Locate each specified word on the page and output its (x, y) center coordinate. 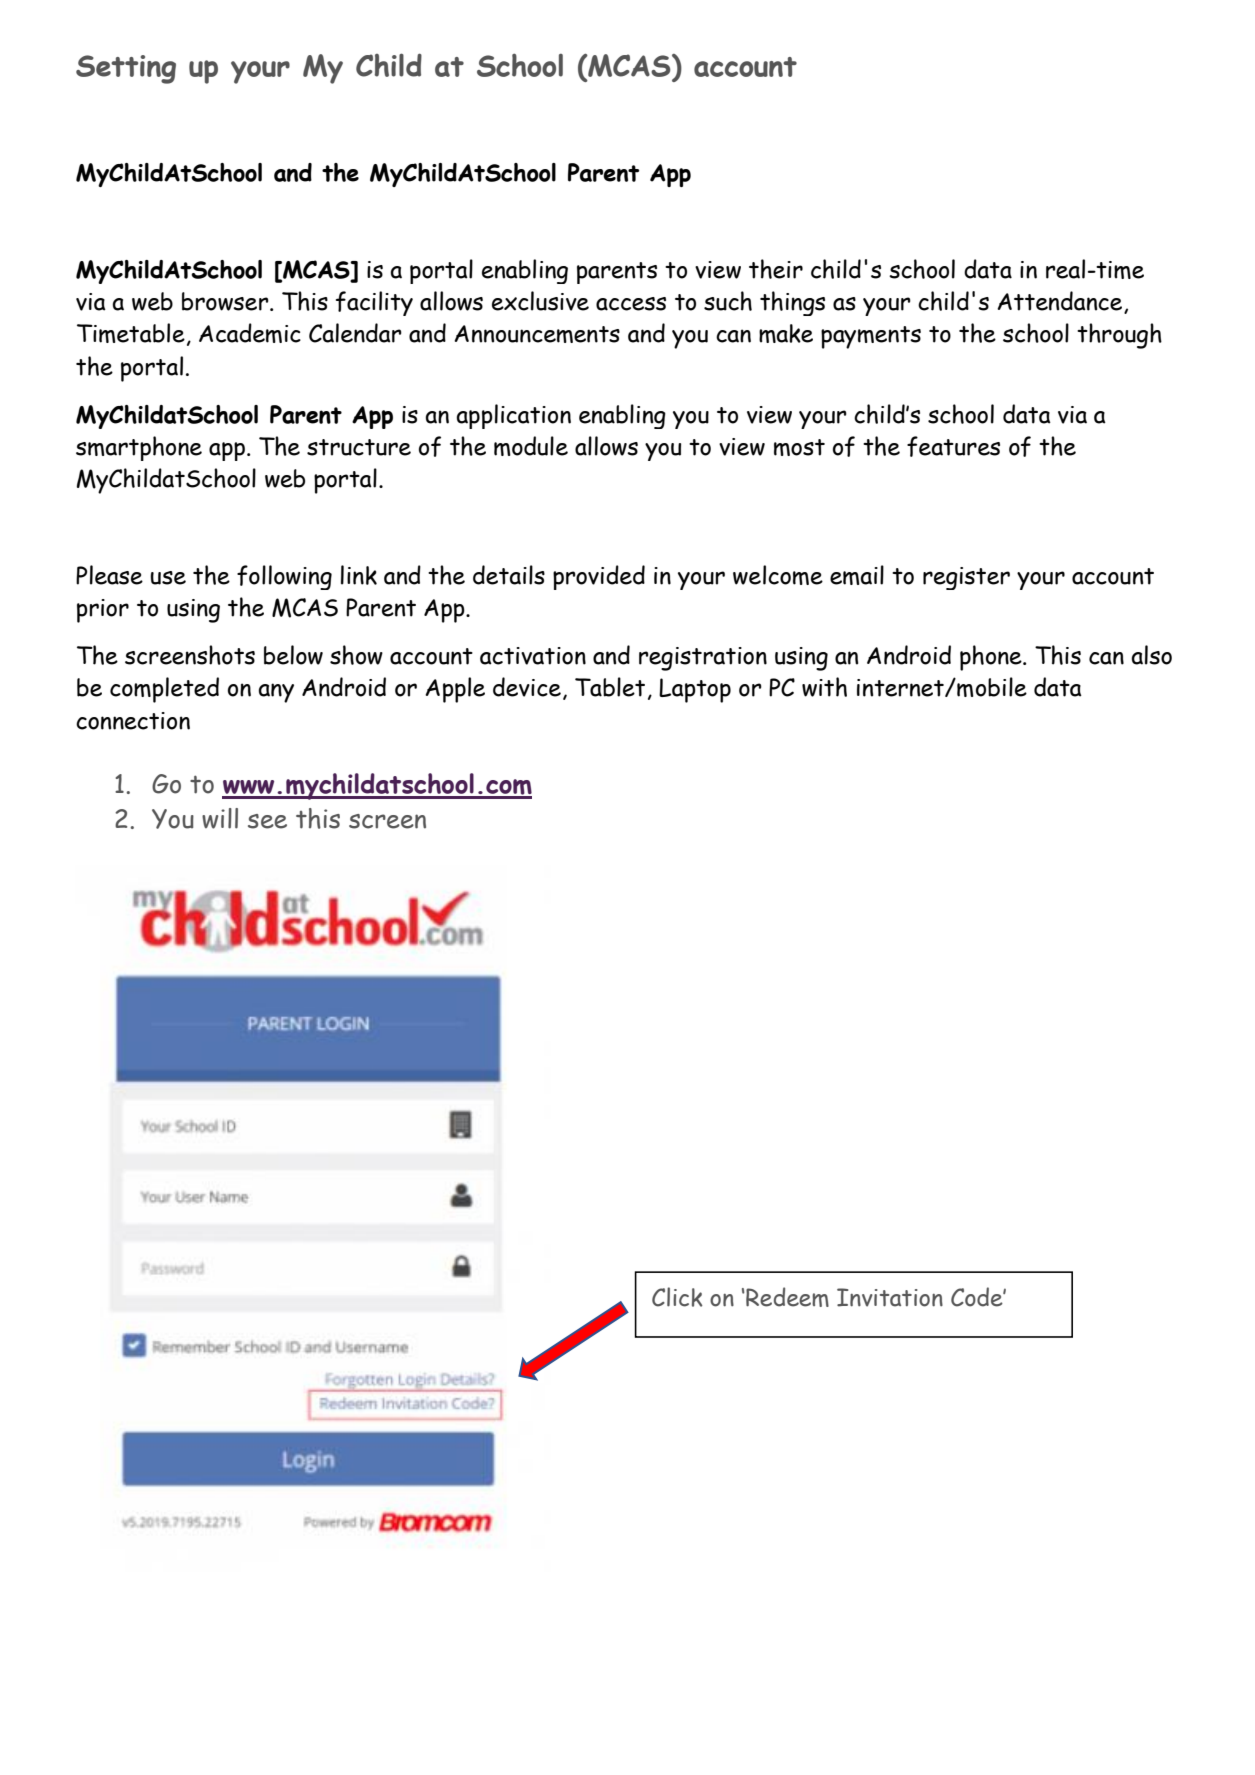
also (1151, 655)
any (276, 693)
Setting (126, 69)
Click (677, 1297)
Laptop (695, 690)
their (776, 269)
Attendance (1059, 301)
